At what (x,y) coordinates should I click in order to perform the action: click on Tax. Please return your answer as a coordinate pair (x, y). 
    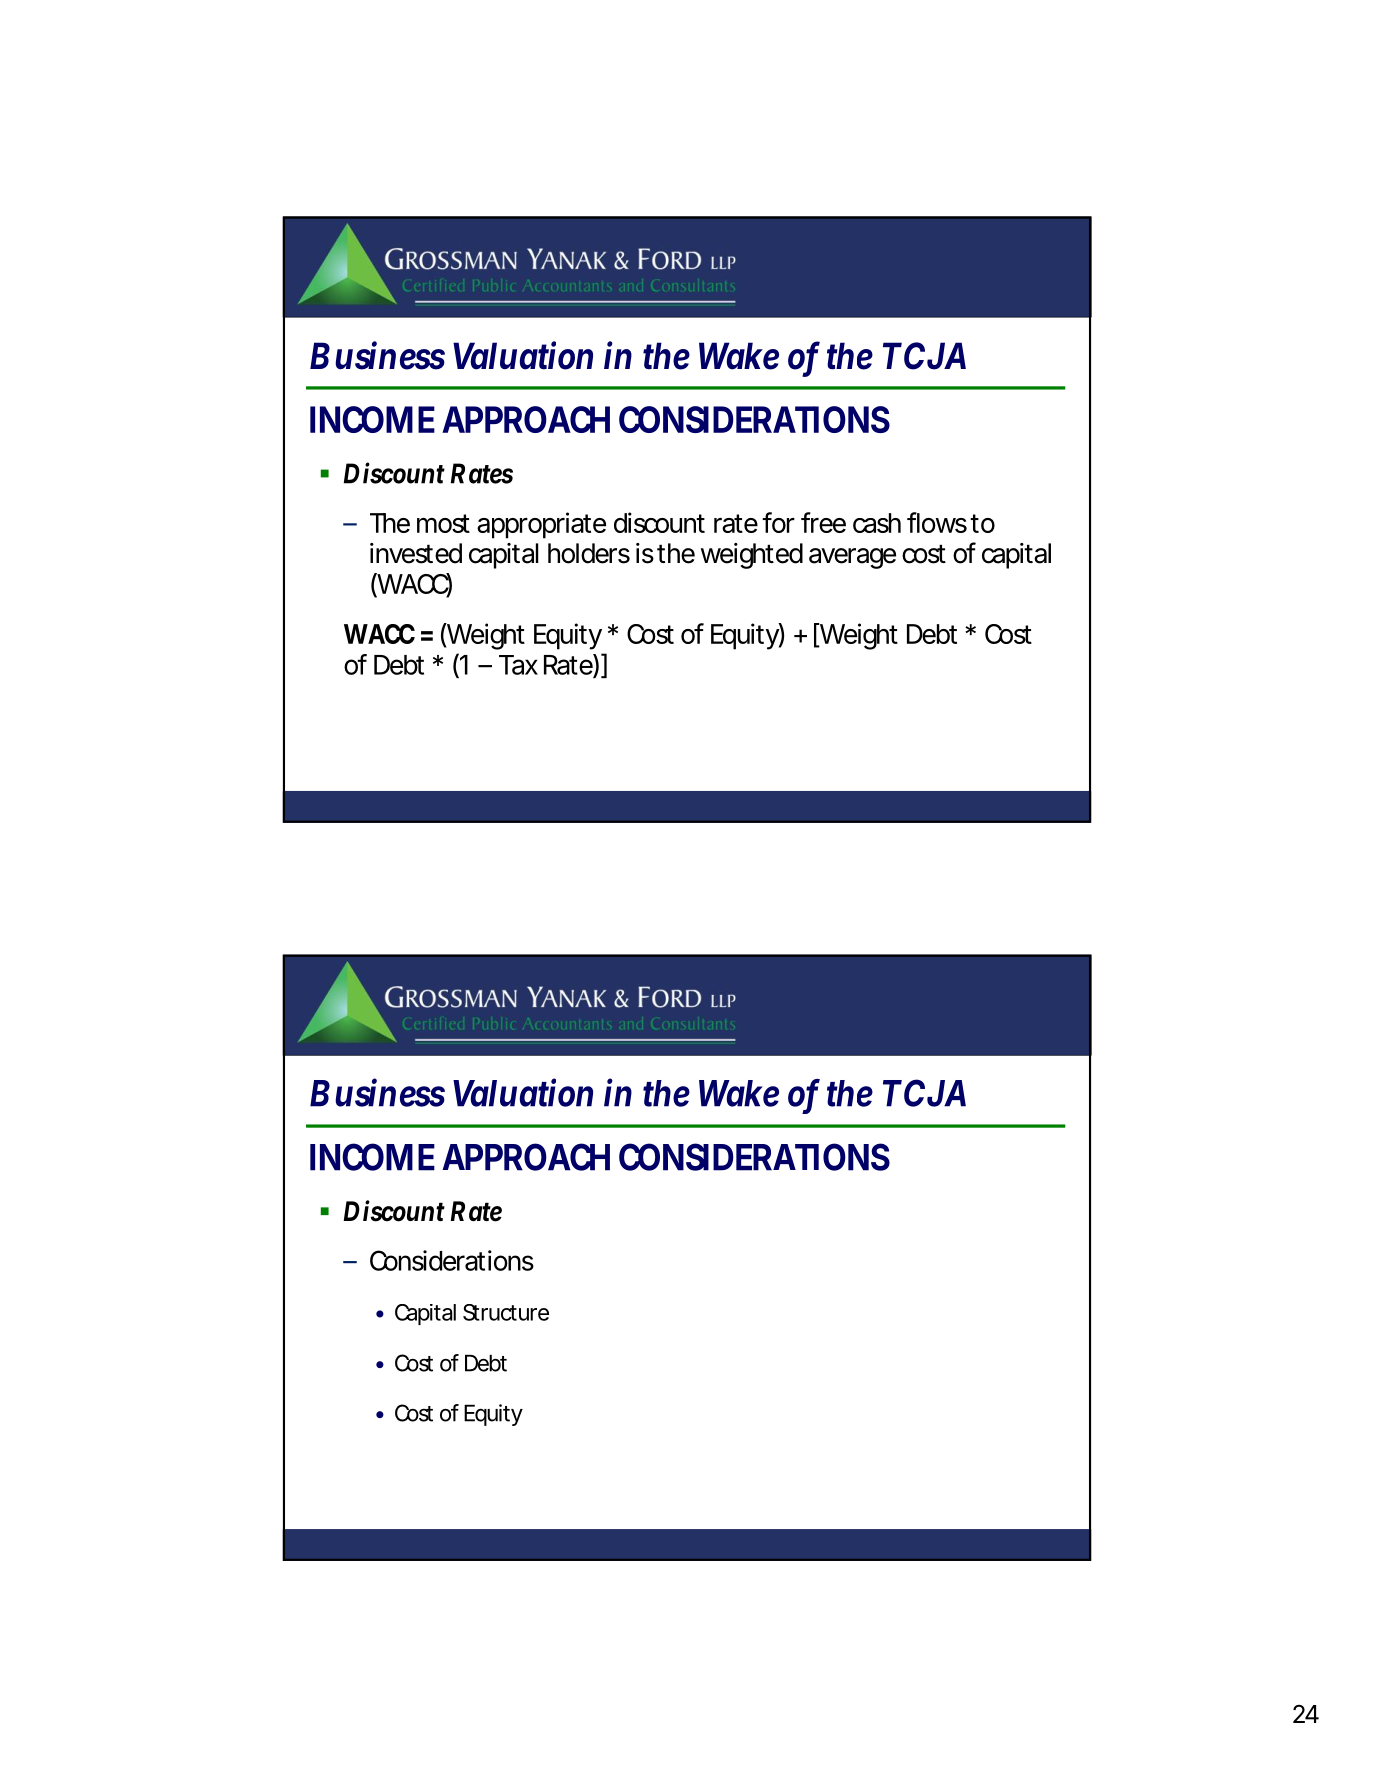
    Looking at the image, I should click on (518, 665).
